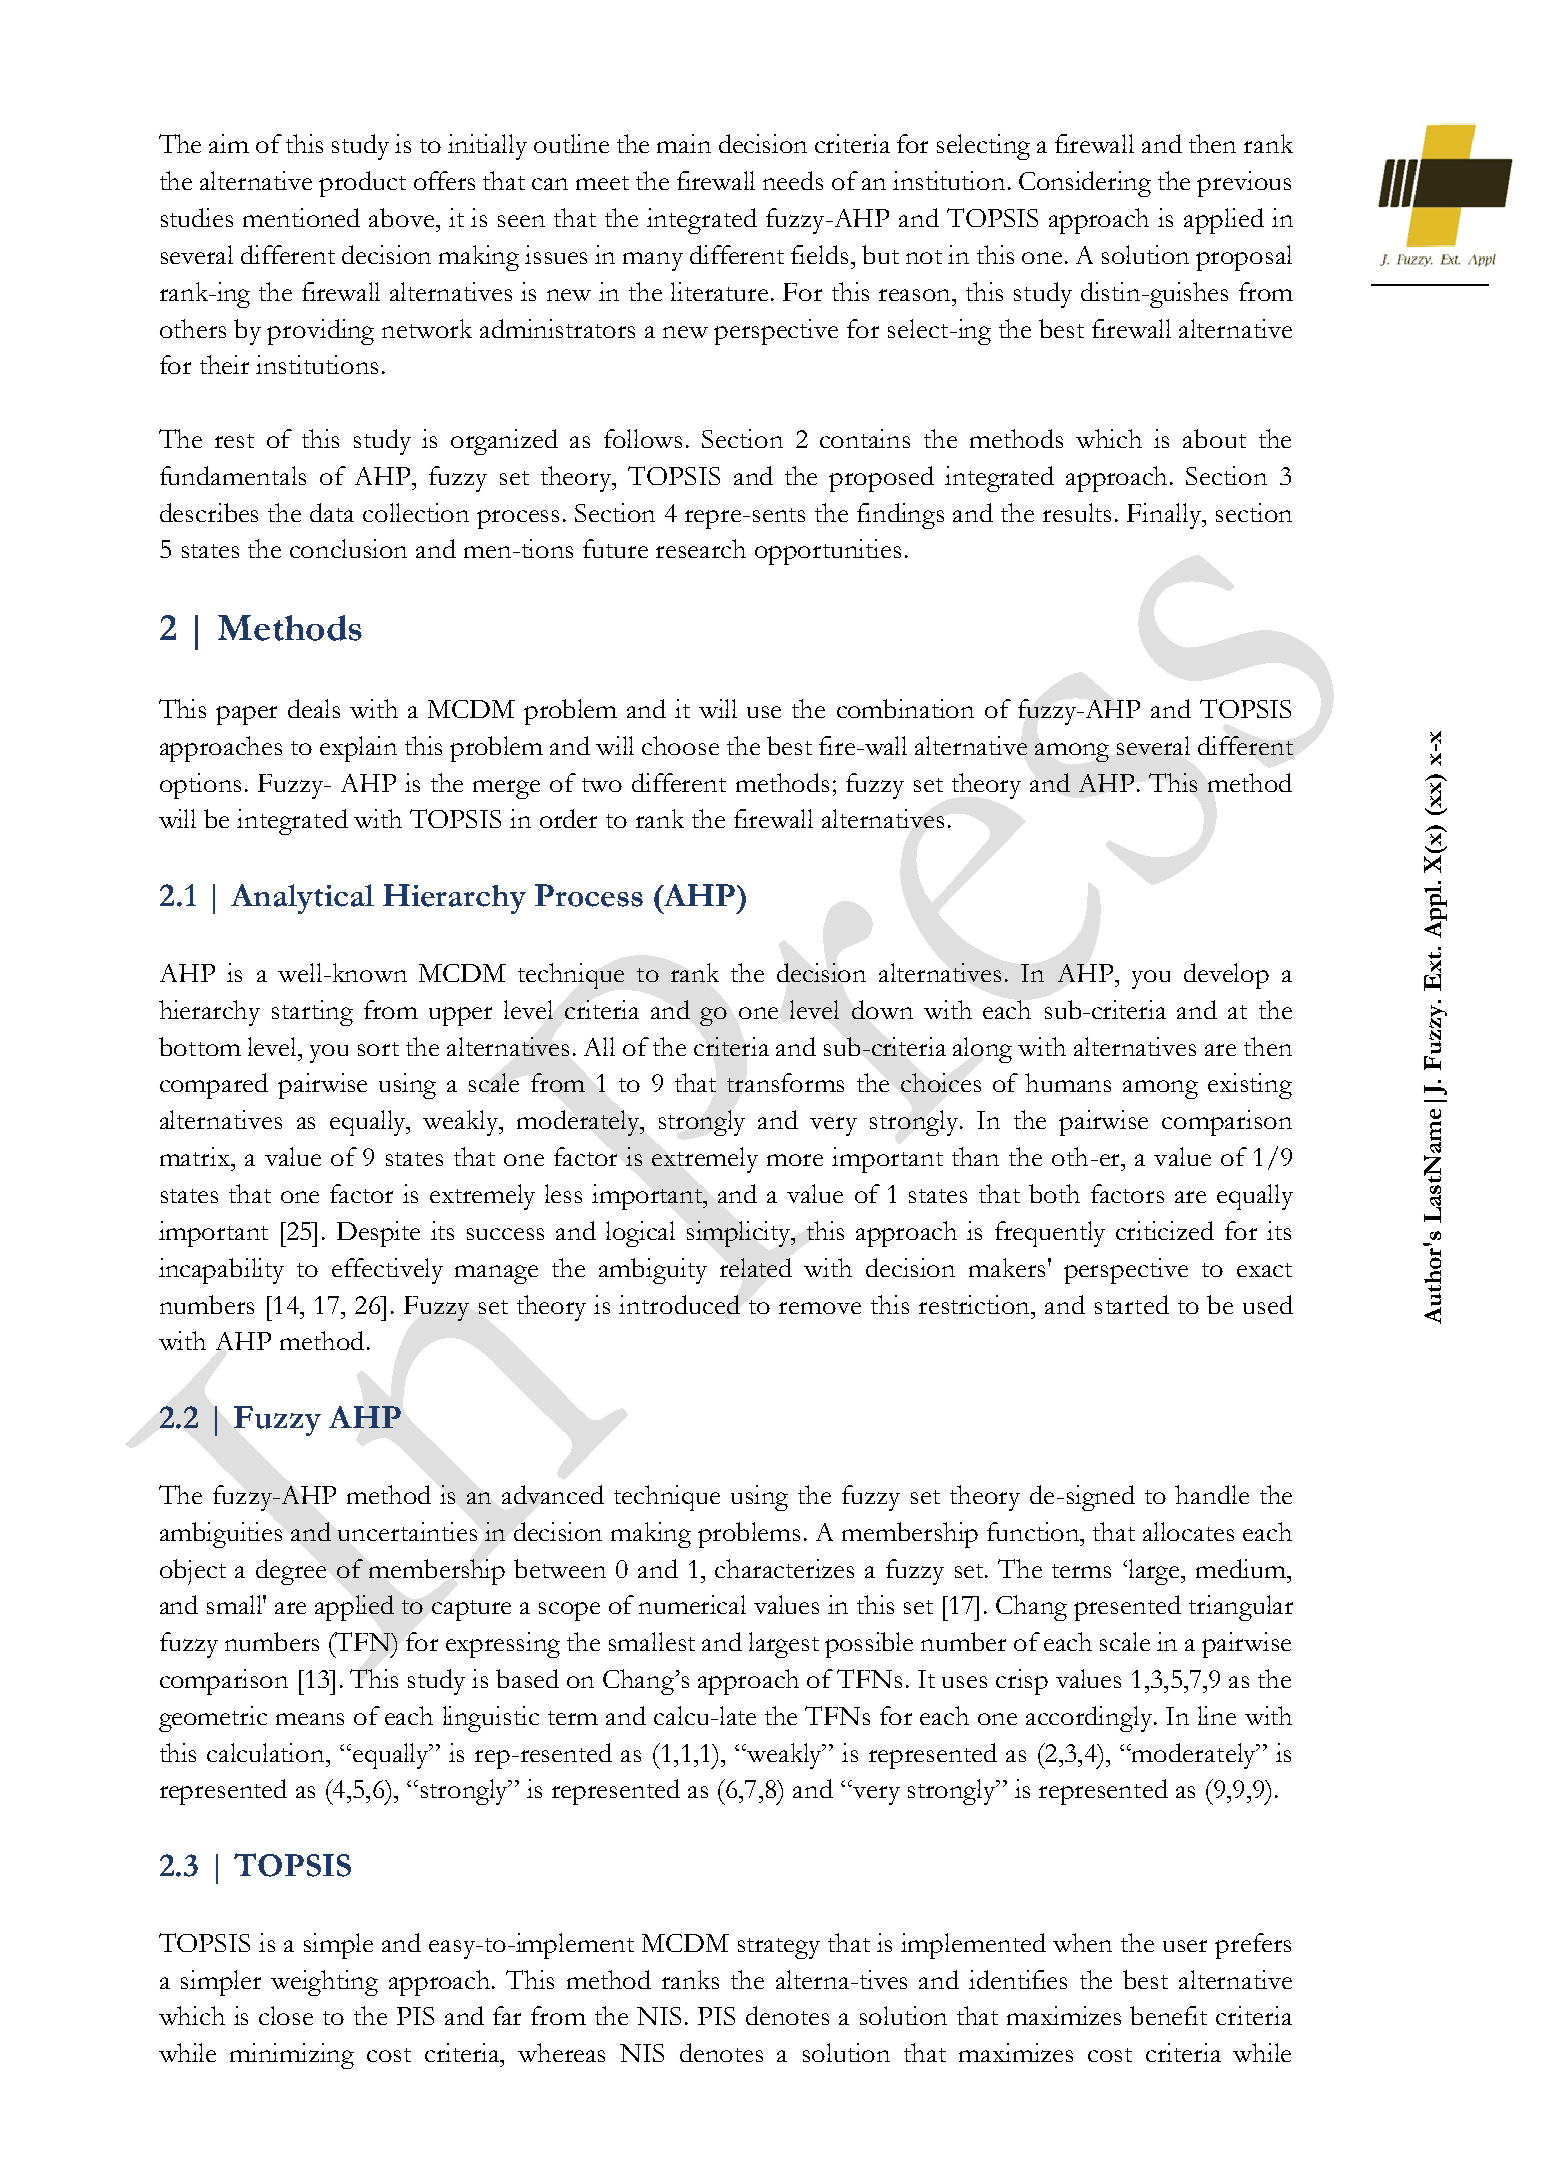 The height and width of the page is (2181, 1543). What do you see at coordinates (301, 217) in the page?
I see `mentioned` at bounding box center [301, 217].
